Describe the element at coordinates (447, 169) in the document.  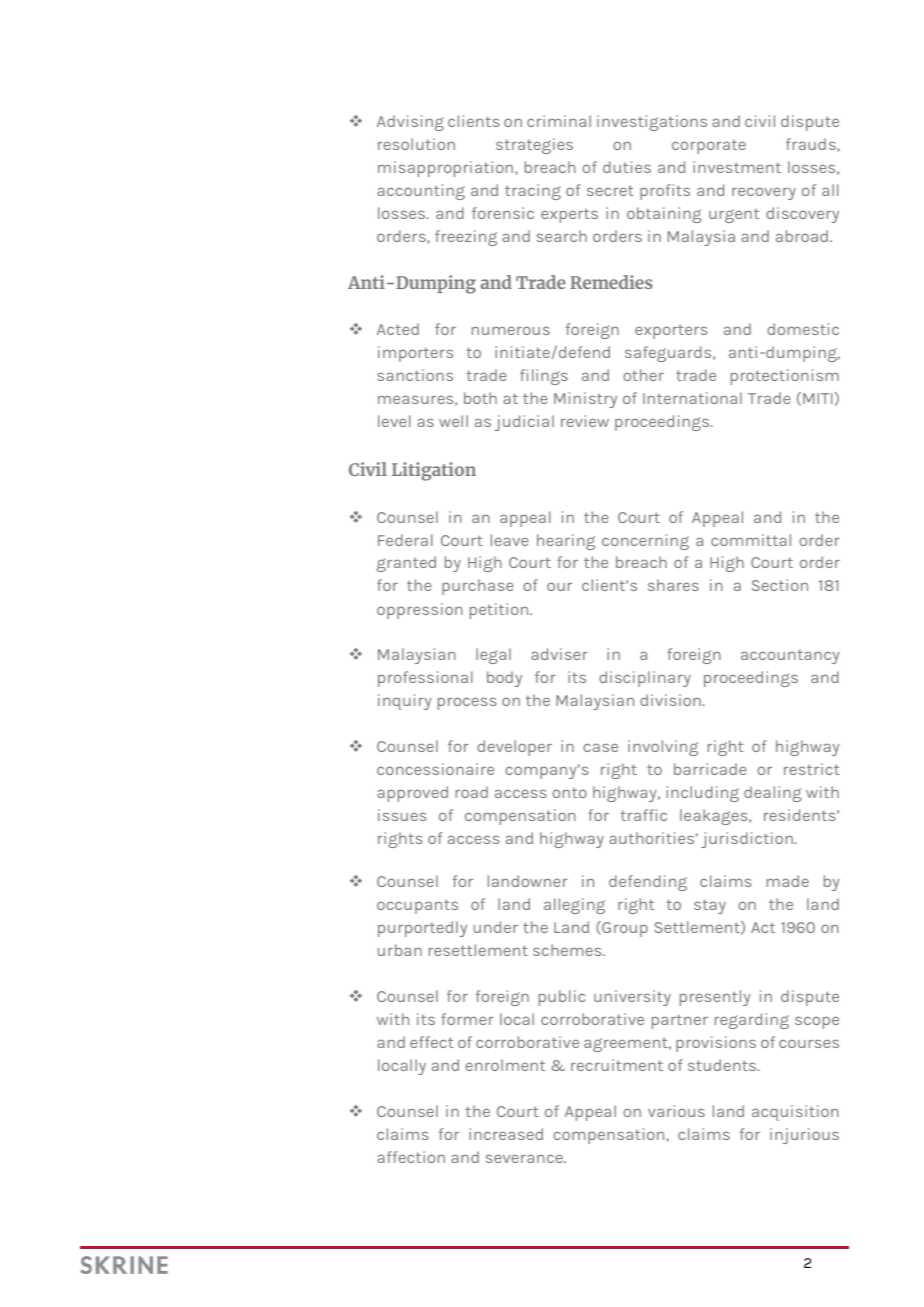
I see `misappropriation` at that location.
